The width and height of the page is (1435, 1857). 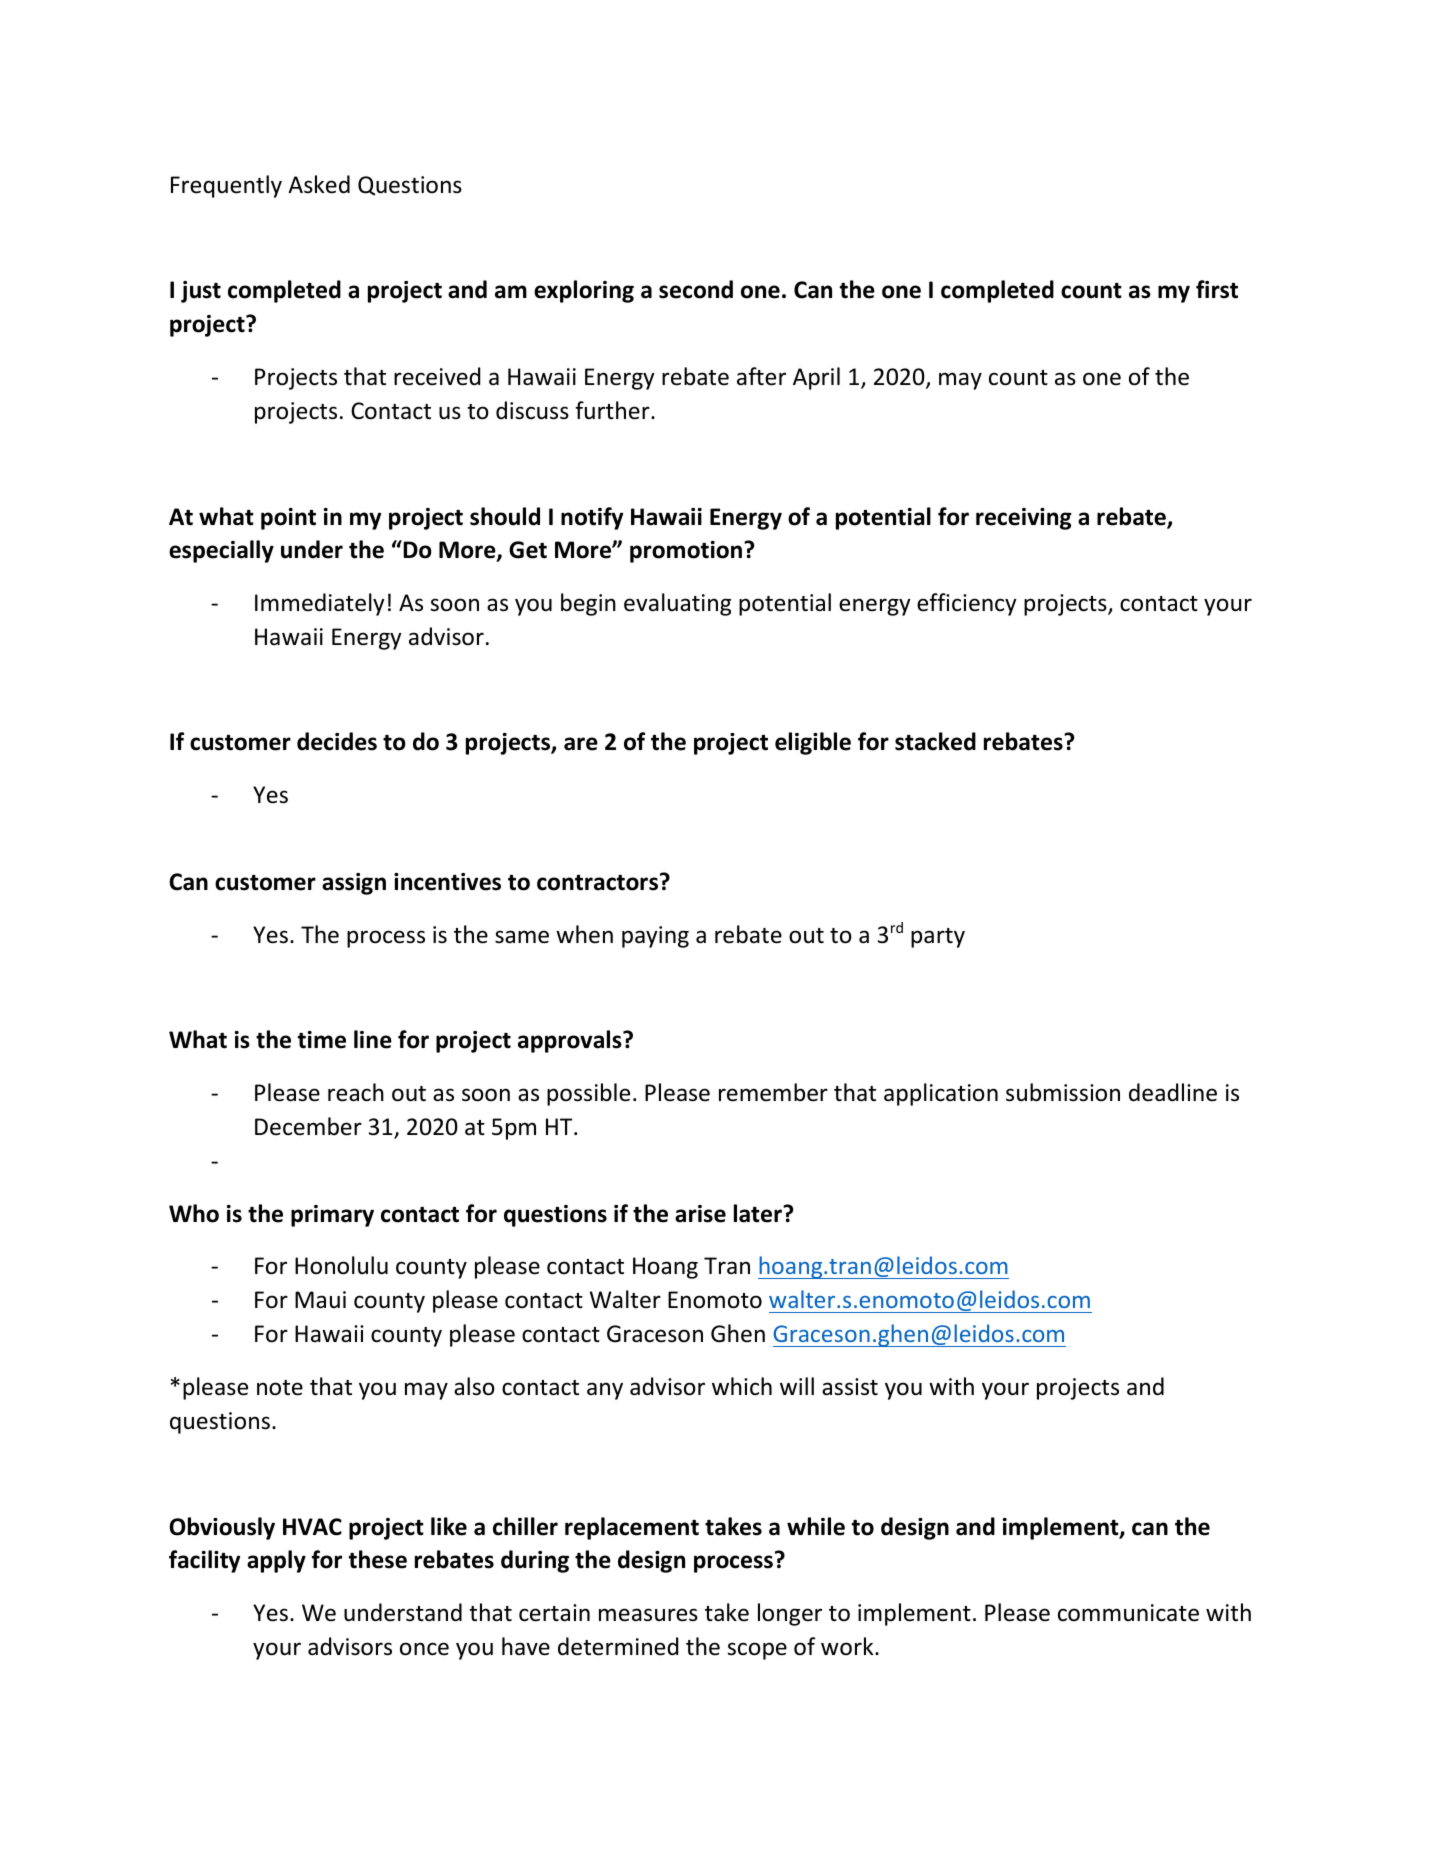 What do you see at coordinates (276, 1561) in the page?
I see `apply` at bounding box center [276, 1561].
